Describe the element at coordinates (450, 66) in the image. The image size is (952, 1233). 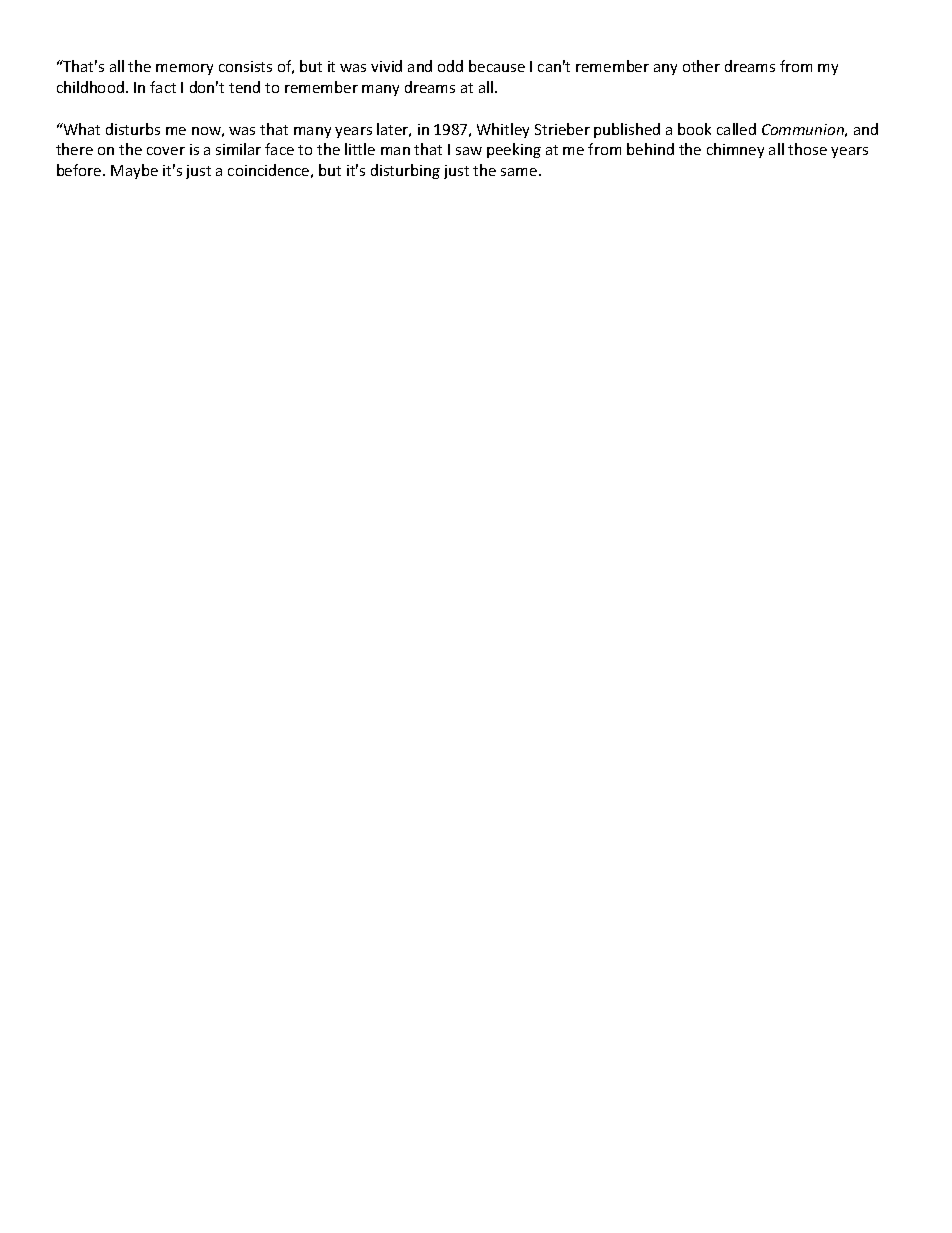
I see `odd` at that location.
